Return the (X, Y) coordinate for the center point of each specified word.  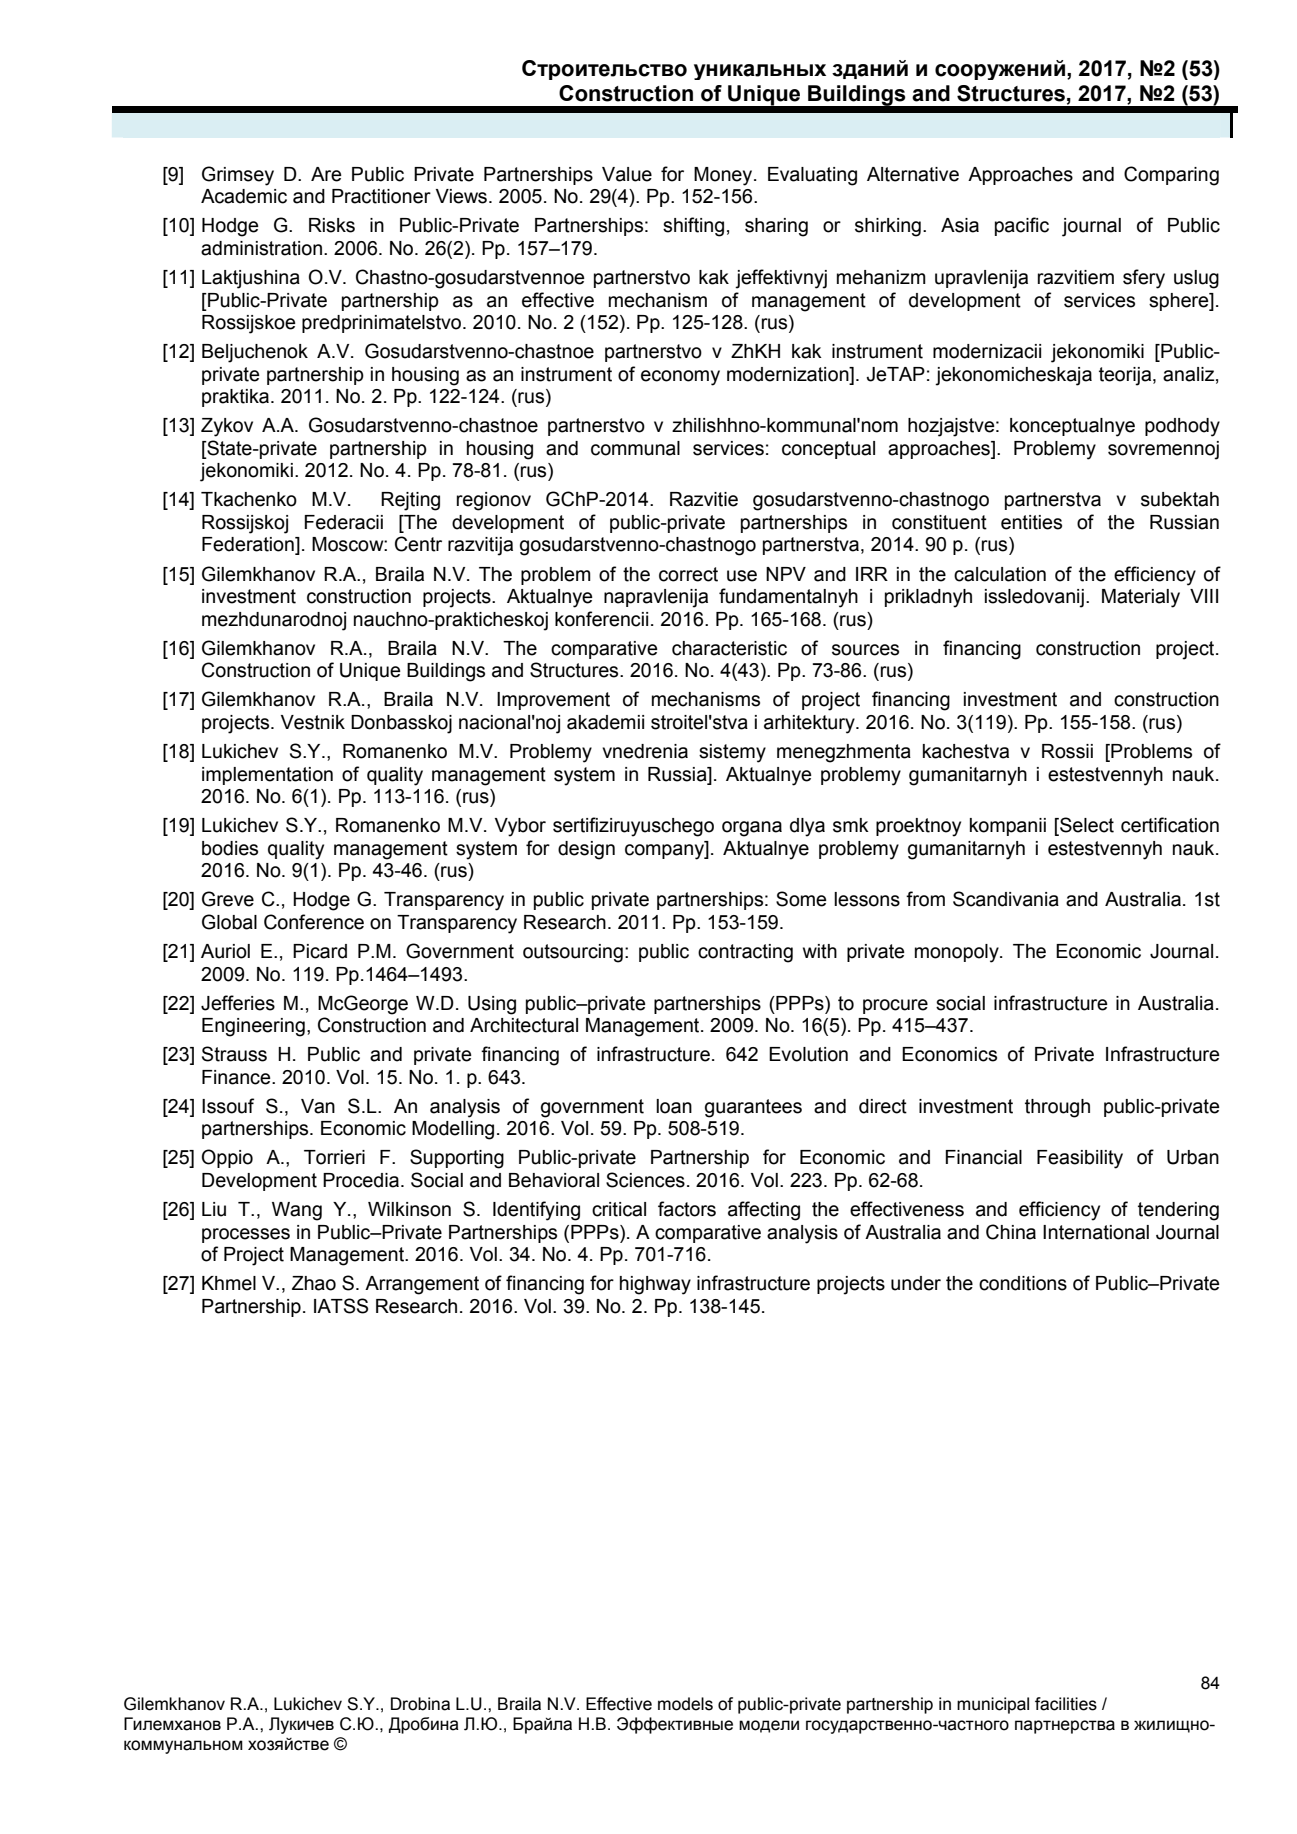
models (685, 1704)
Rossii (1067, 751)
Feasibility (1080, 1159)
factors (687, 1209)
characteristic (729, 648)
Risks (332, 225)
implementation (267, 776)
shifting (693, 227)
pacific (1022, 226)
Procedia (361, 1180)
